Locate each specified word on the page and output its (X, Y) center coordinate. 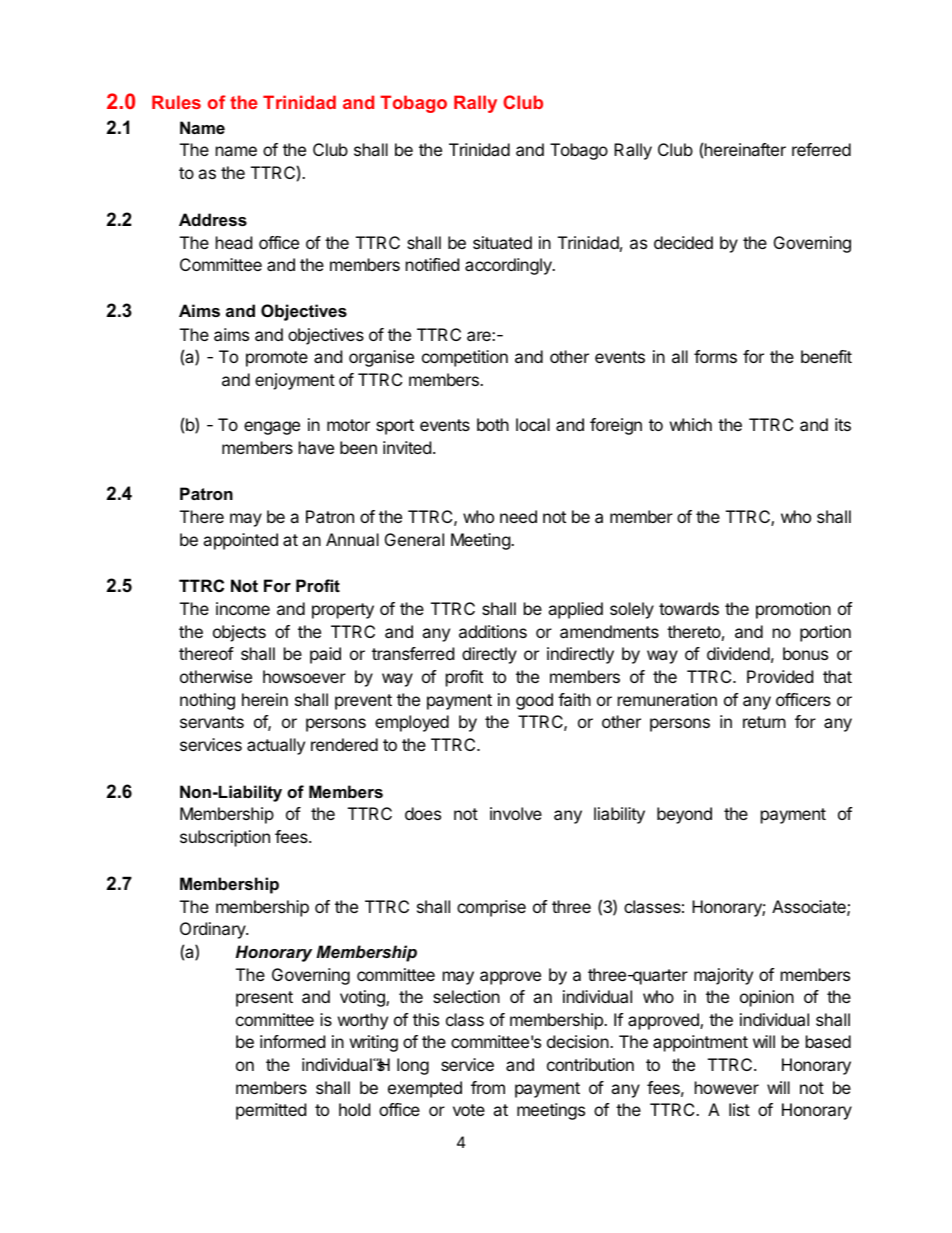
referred (821, 149)
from (488, 1087)
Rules (176, 102)
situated (502, 242)
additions (493, 631)
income (243, 608)
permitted (271, 1111)
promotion (793, 610)
